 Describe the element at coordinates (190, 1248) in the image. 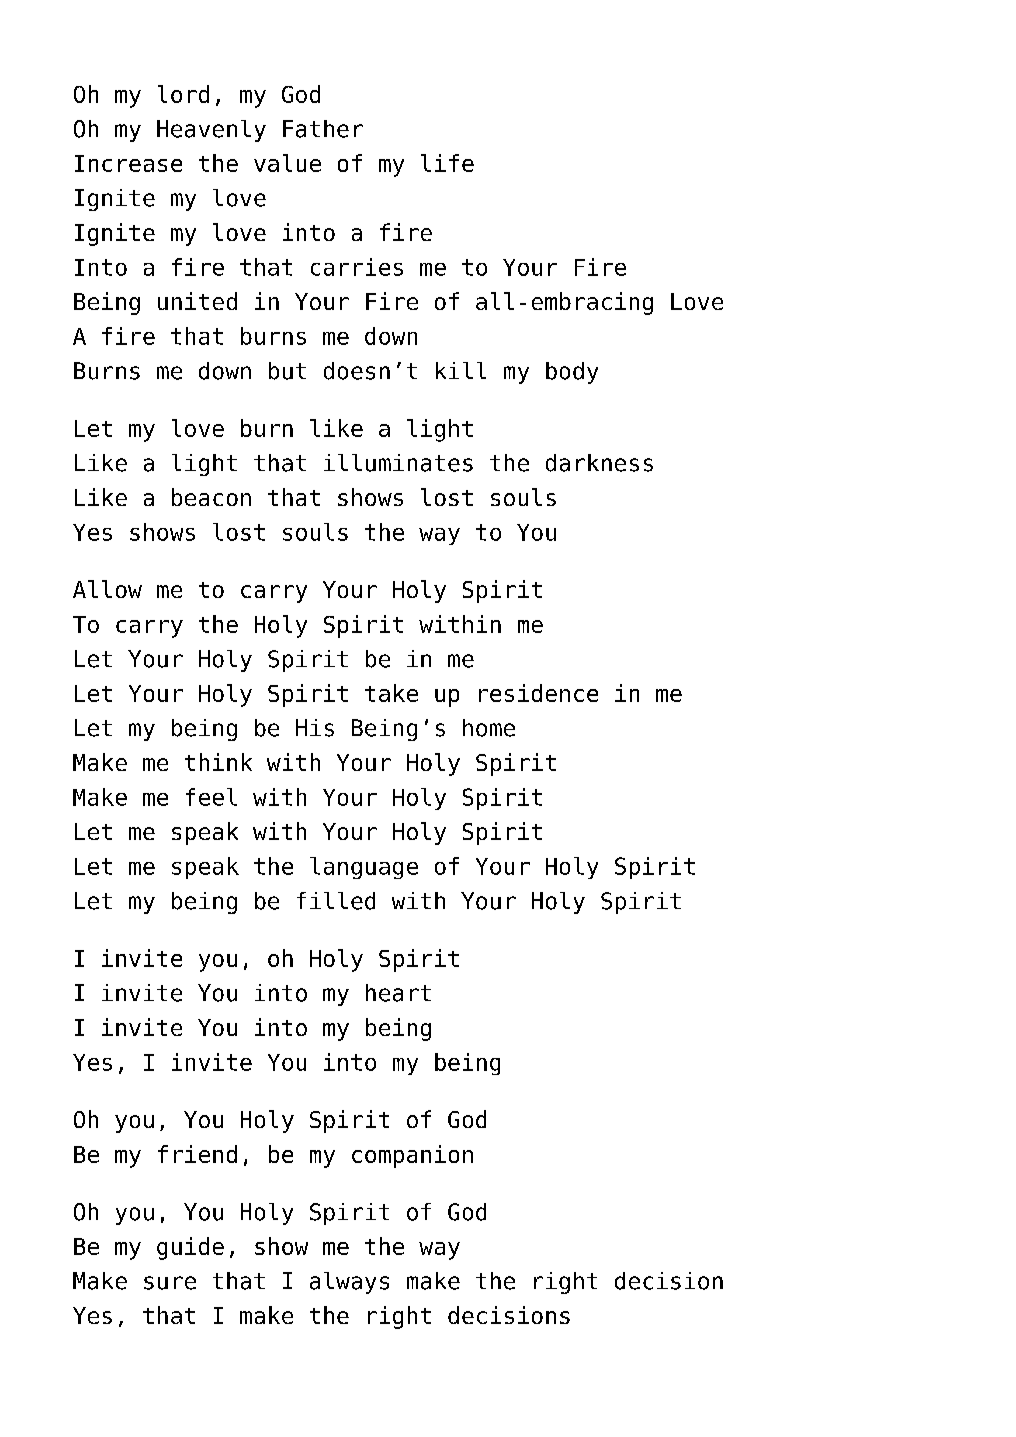

I see `guide` at that location.
